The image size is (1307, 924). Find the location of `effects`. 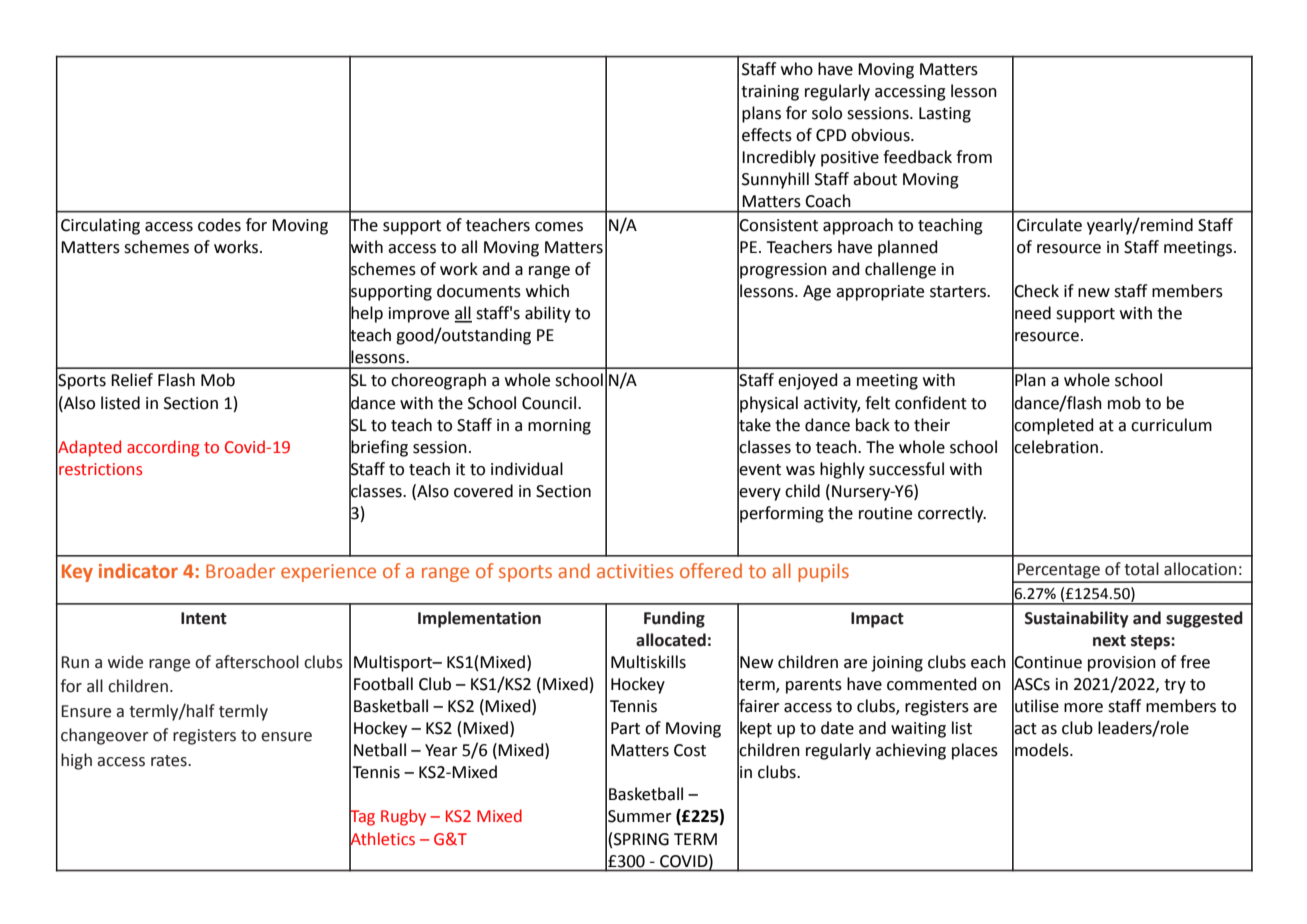

effects is located at coordinates (767, 135).
